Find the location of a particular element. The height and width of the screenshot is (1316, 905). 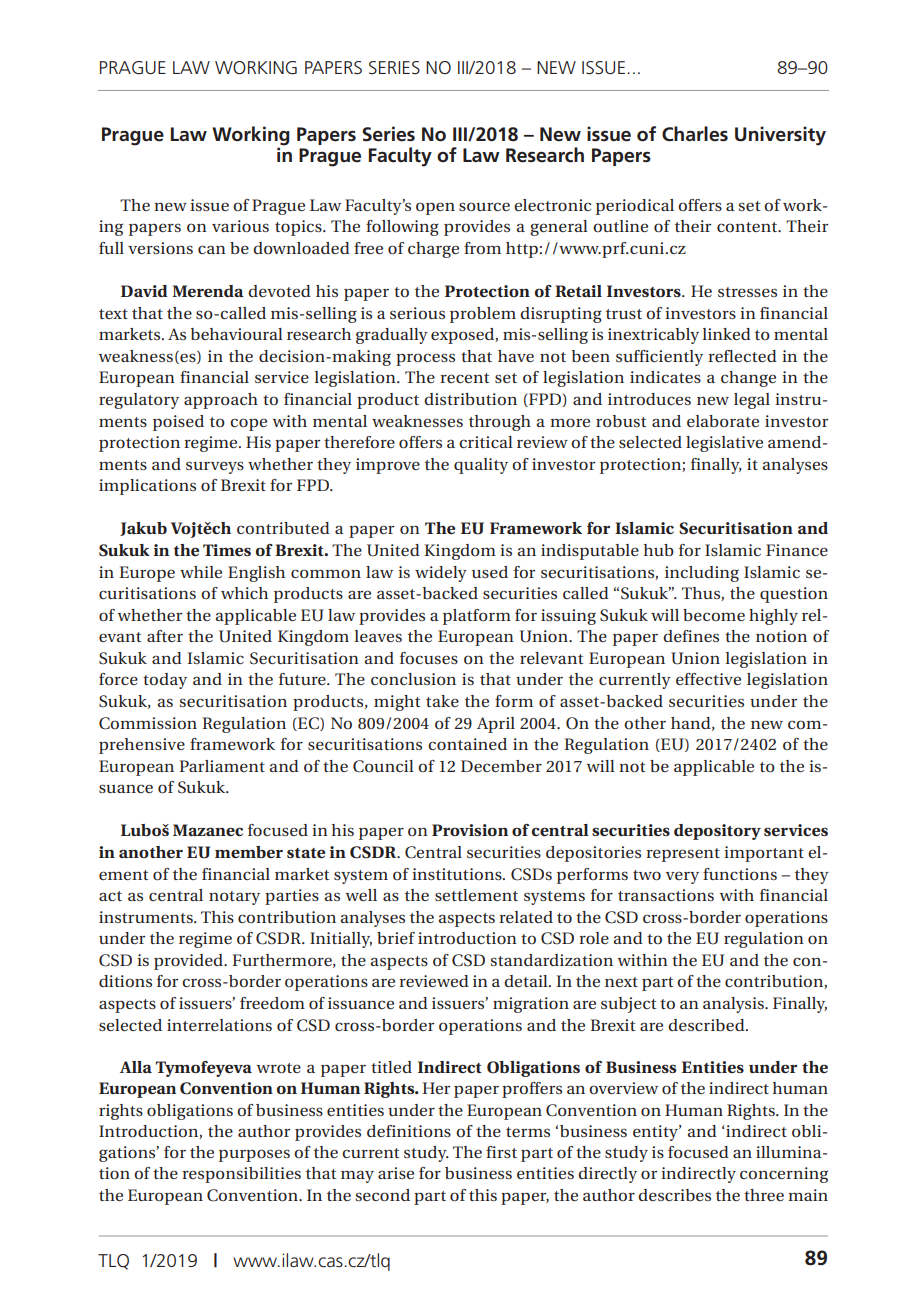

detail is located at coordinates (527, 981).
